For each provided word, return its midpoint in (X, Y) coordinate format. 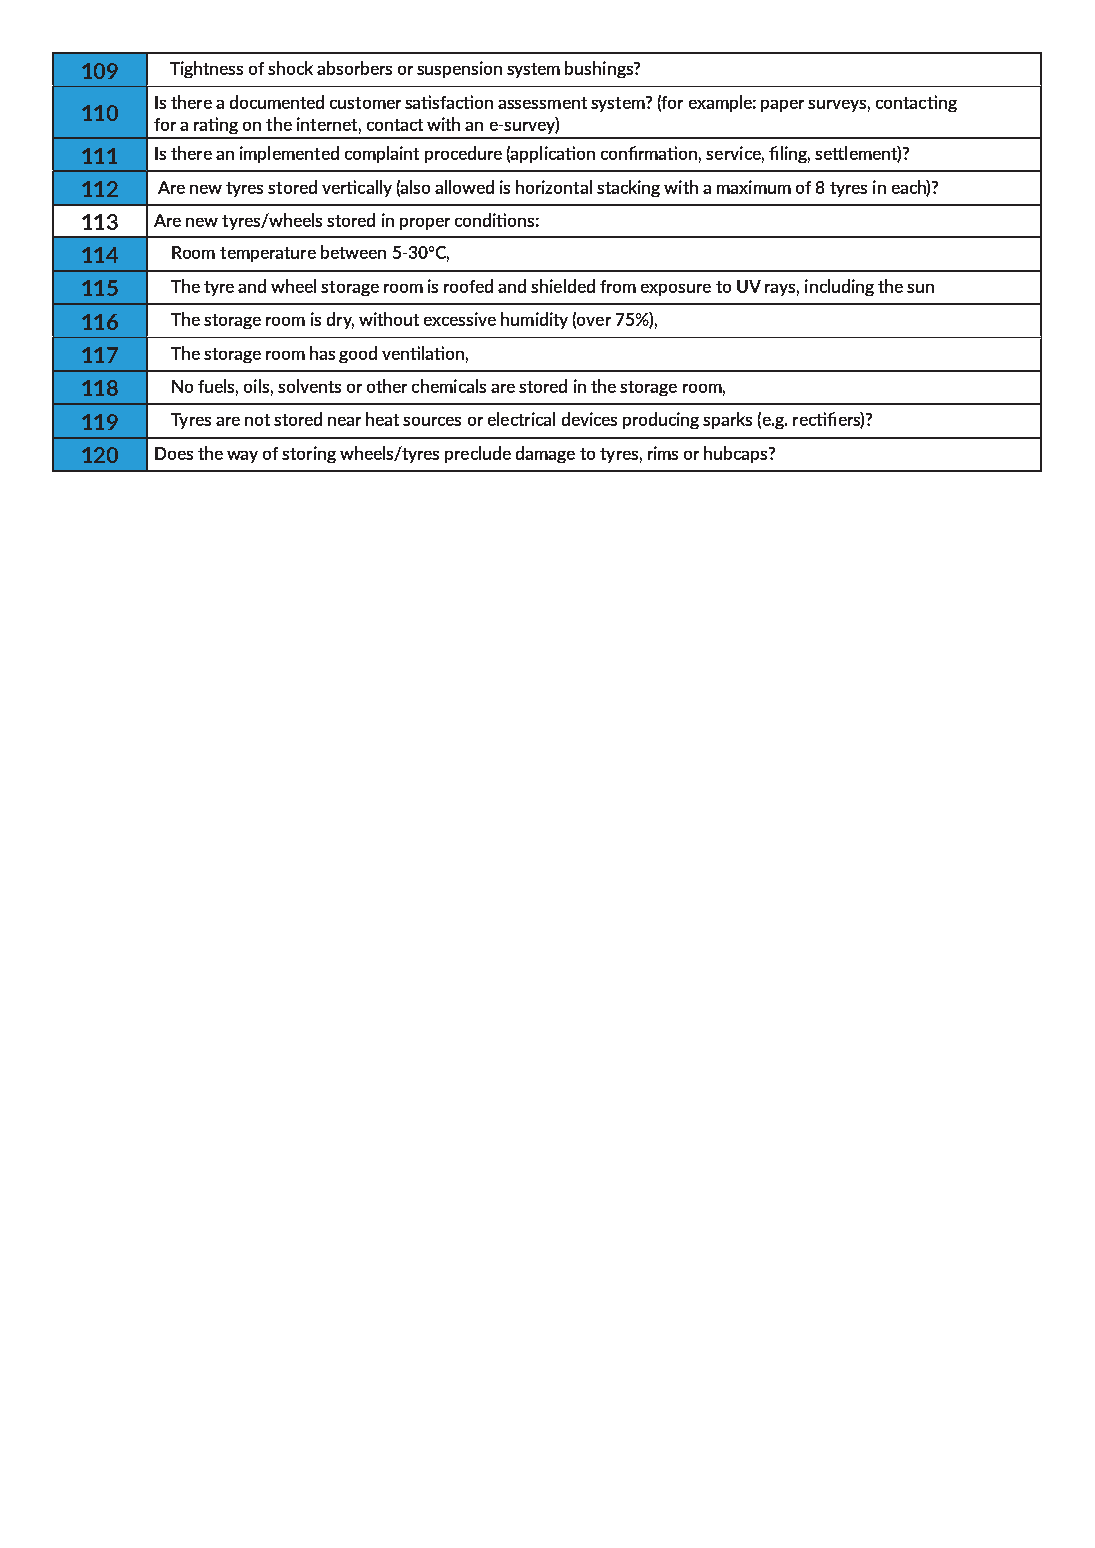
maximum (754, 187)
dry (340, 320)
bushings (600, 69)
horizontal (554, 187)
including (839, 287)
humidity (534, 320)
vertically (357, 188)
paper (782, 106)
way (242, 457)
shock (290, 68)
